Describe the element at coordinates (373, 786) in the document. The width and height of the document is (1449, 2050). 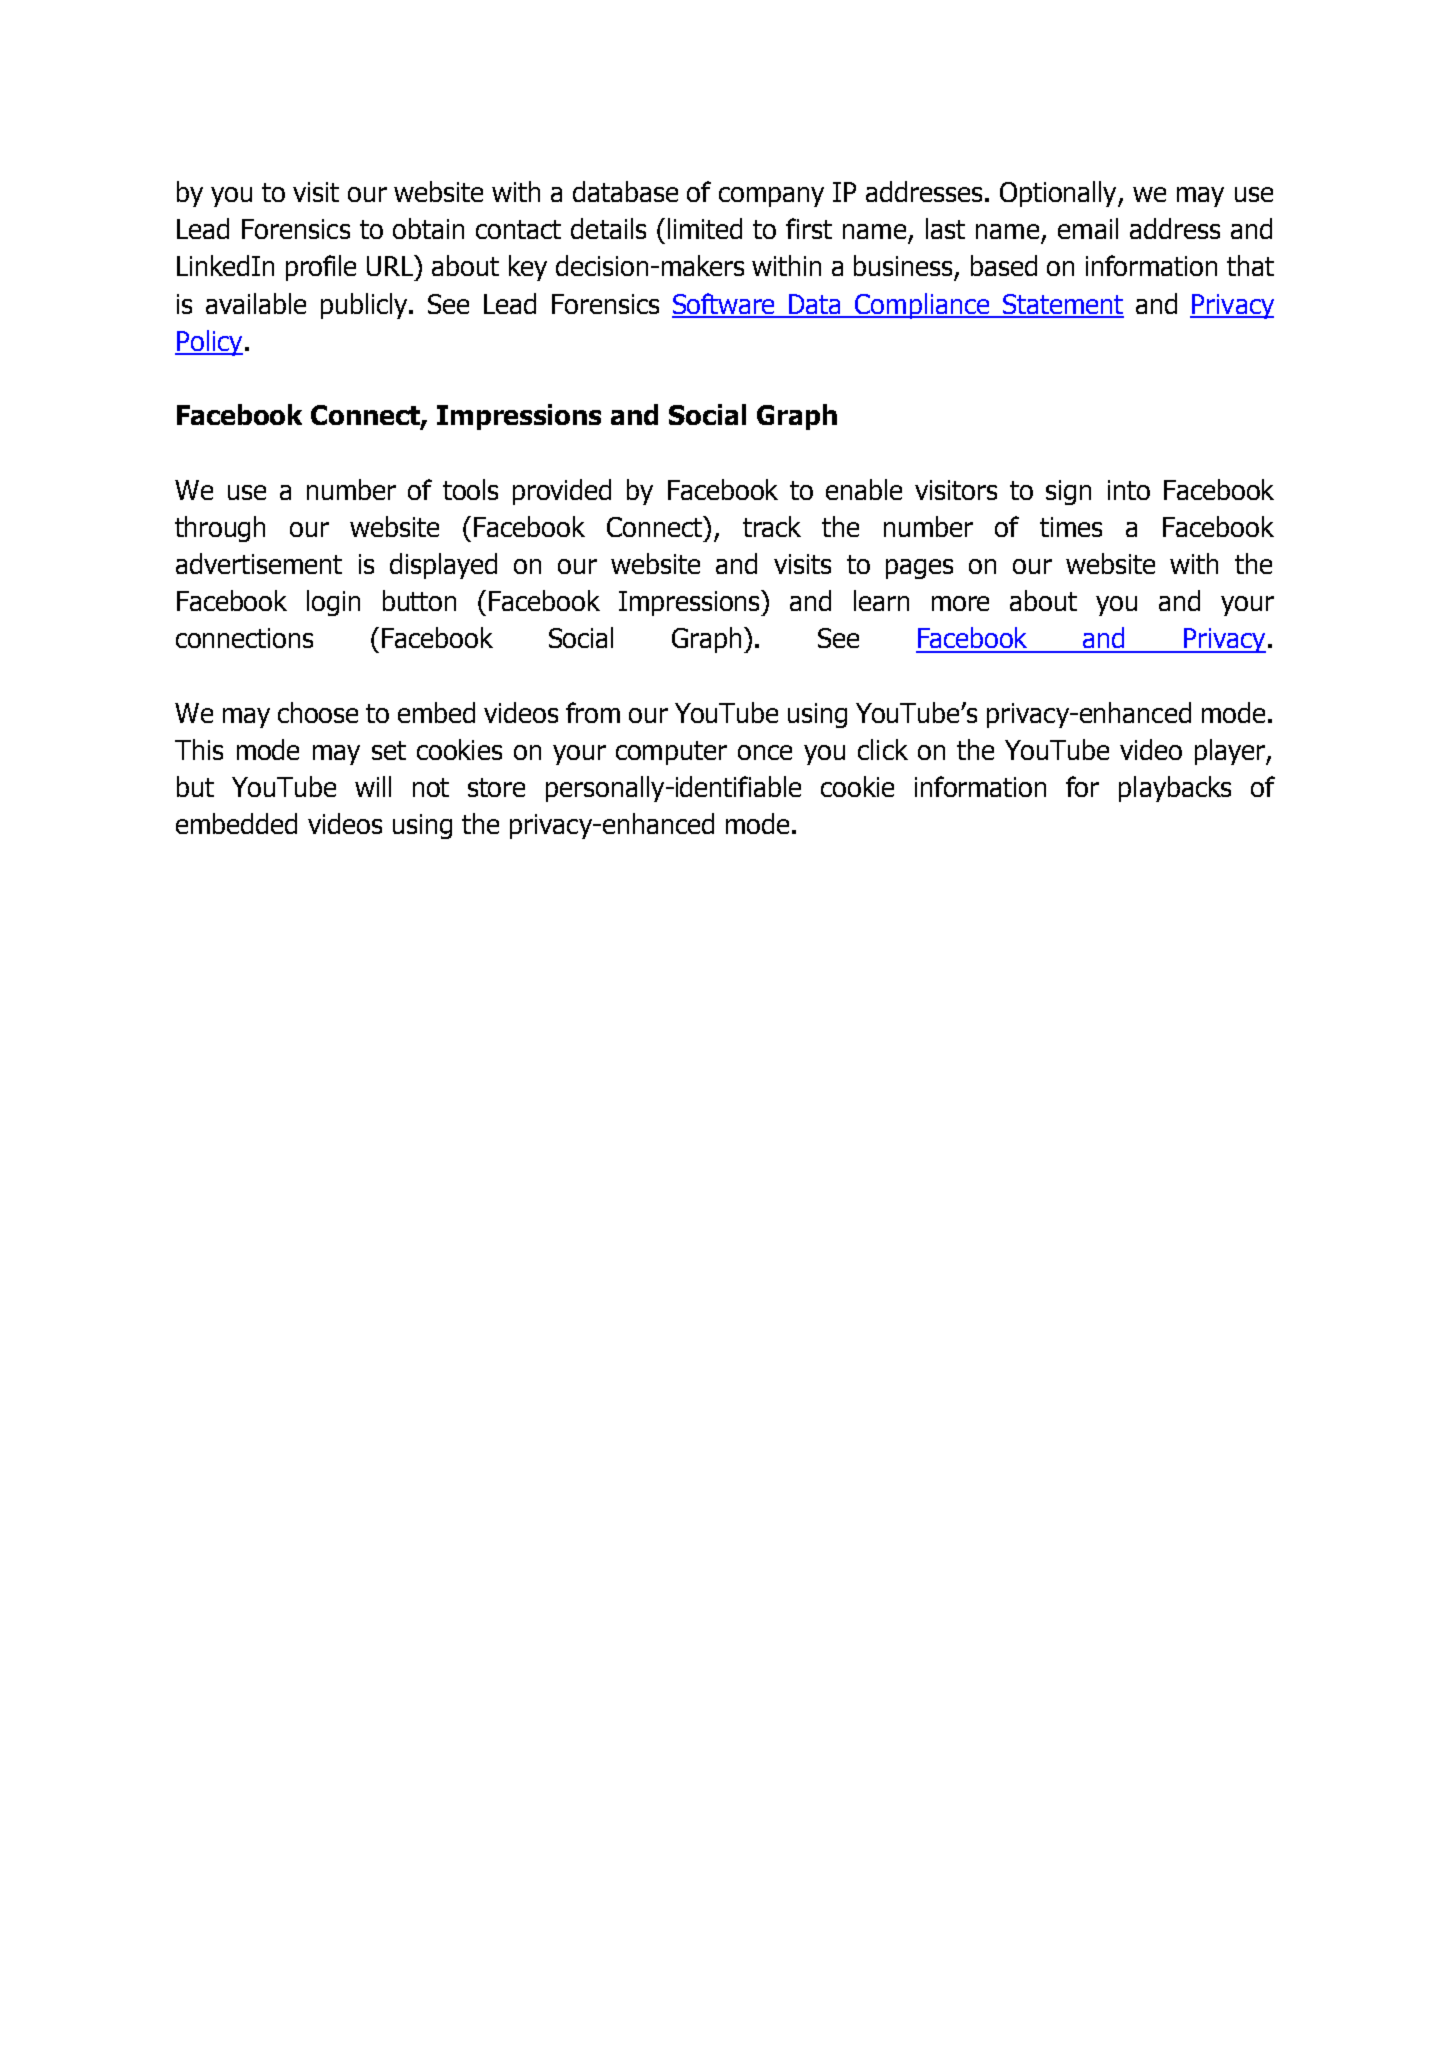
I see `will` at that location.
